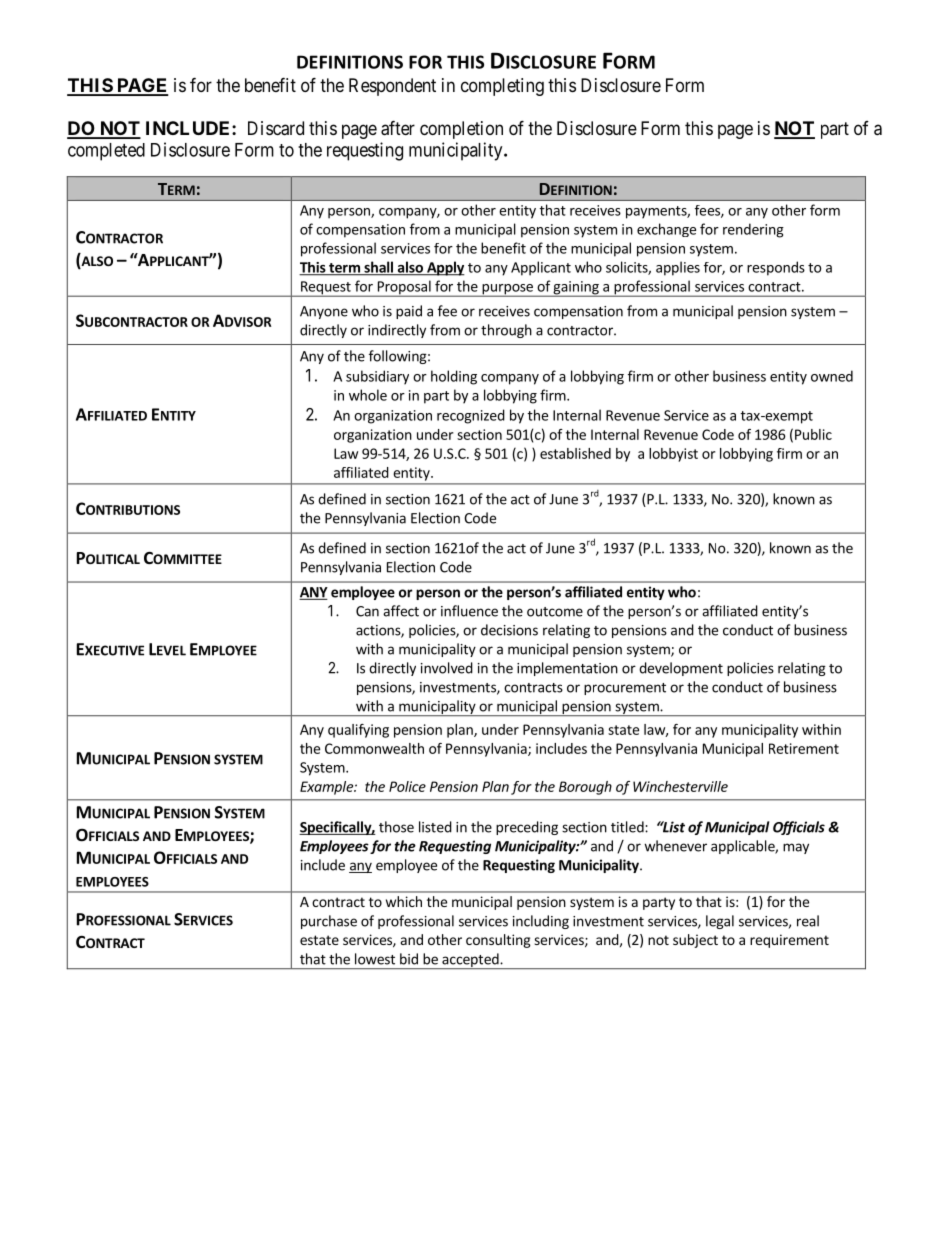 The image size is (952, 1233). What do you see at coordinates (498, 941) in the screenshot?
I see `consulting` at bounding box center [498, 941].
